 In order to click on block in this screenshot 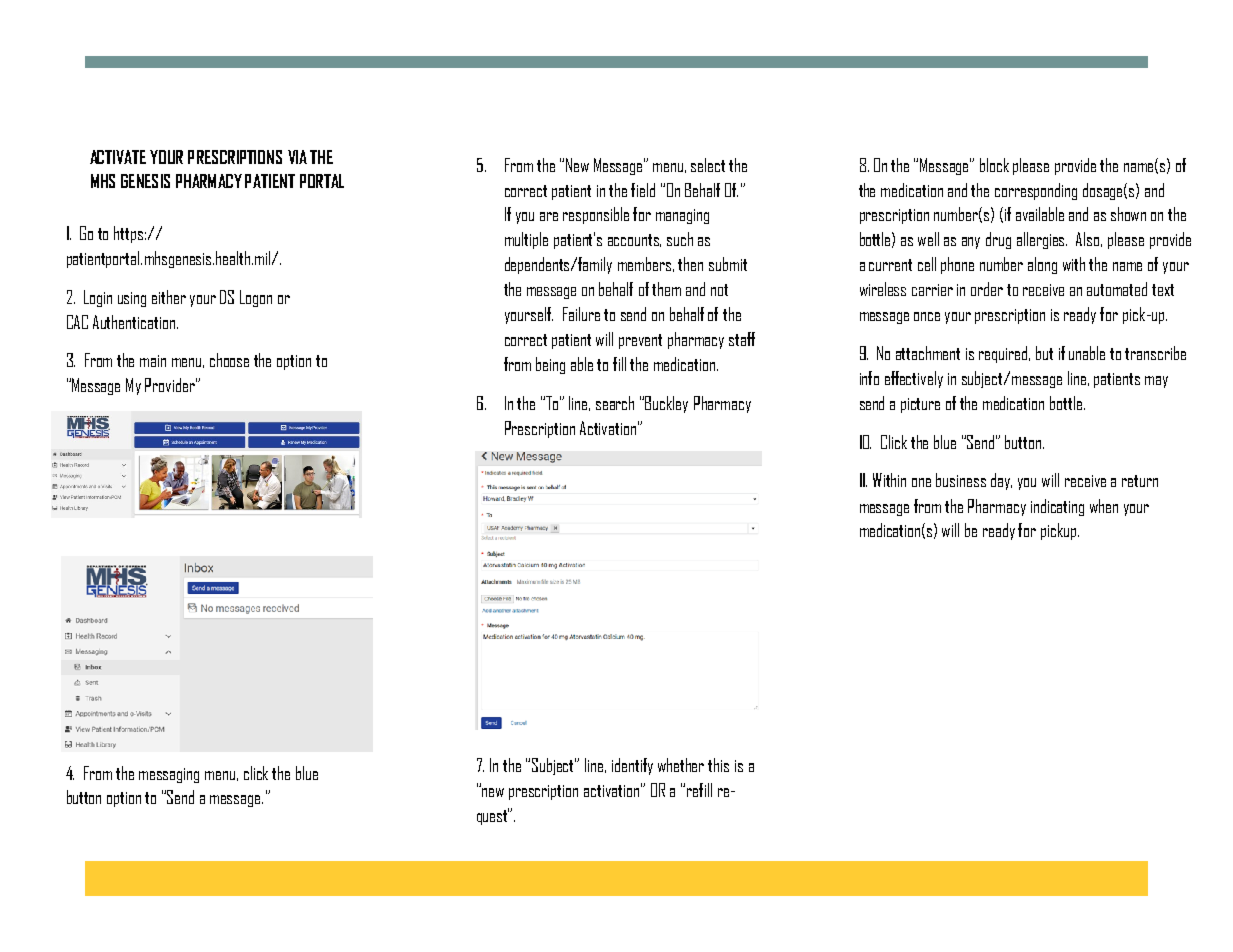, I will do `click(994, 165)`.
